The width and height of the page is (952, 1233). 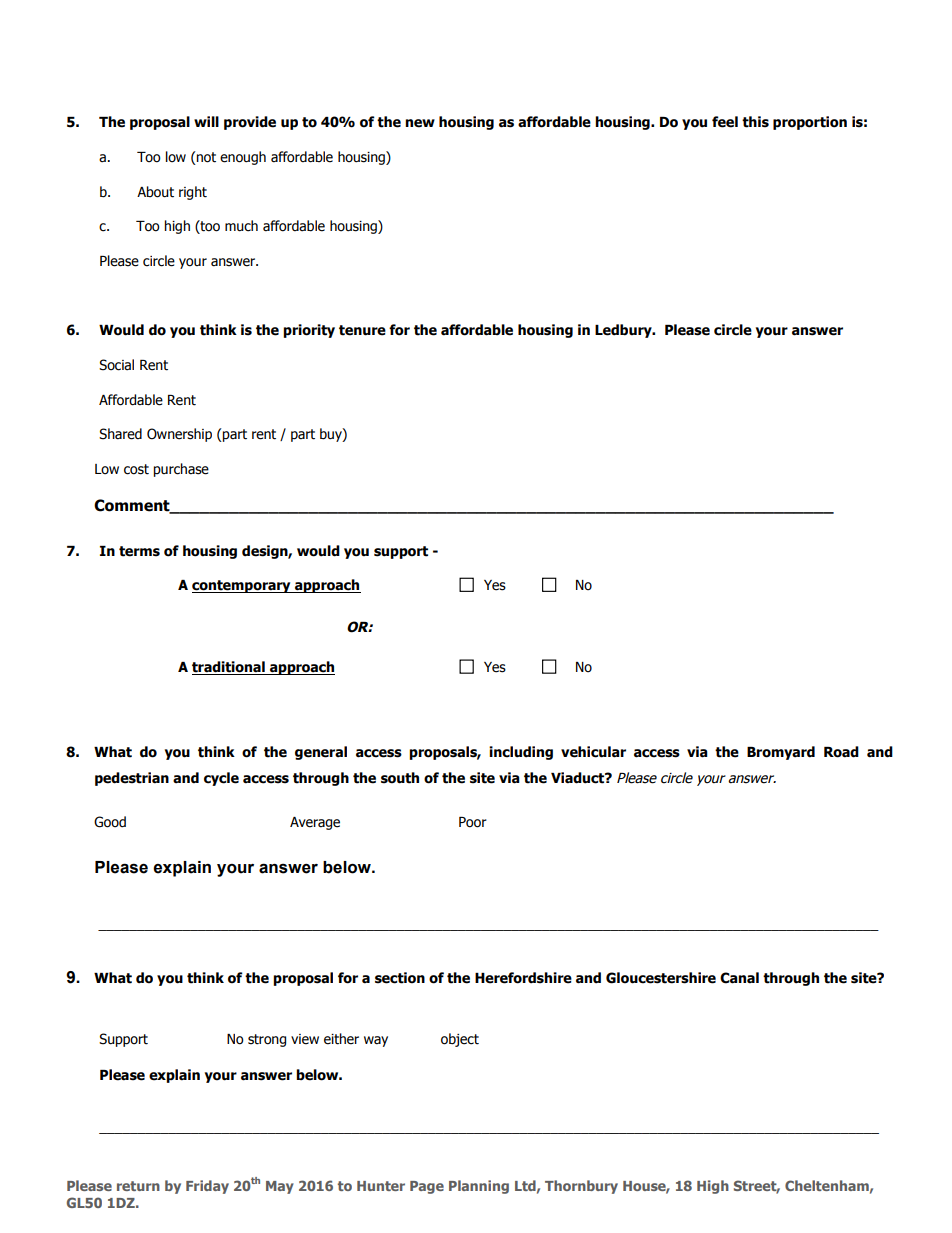 What do you see at coordinates (661, 978) in the page?
I see `Gloucestershire` at bounding box center [661, 978].
